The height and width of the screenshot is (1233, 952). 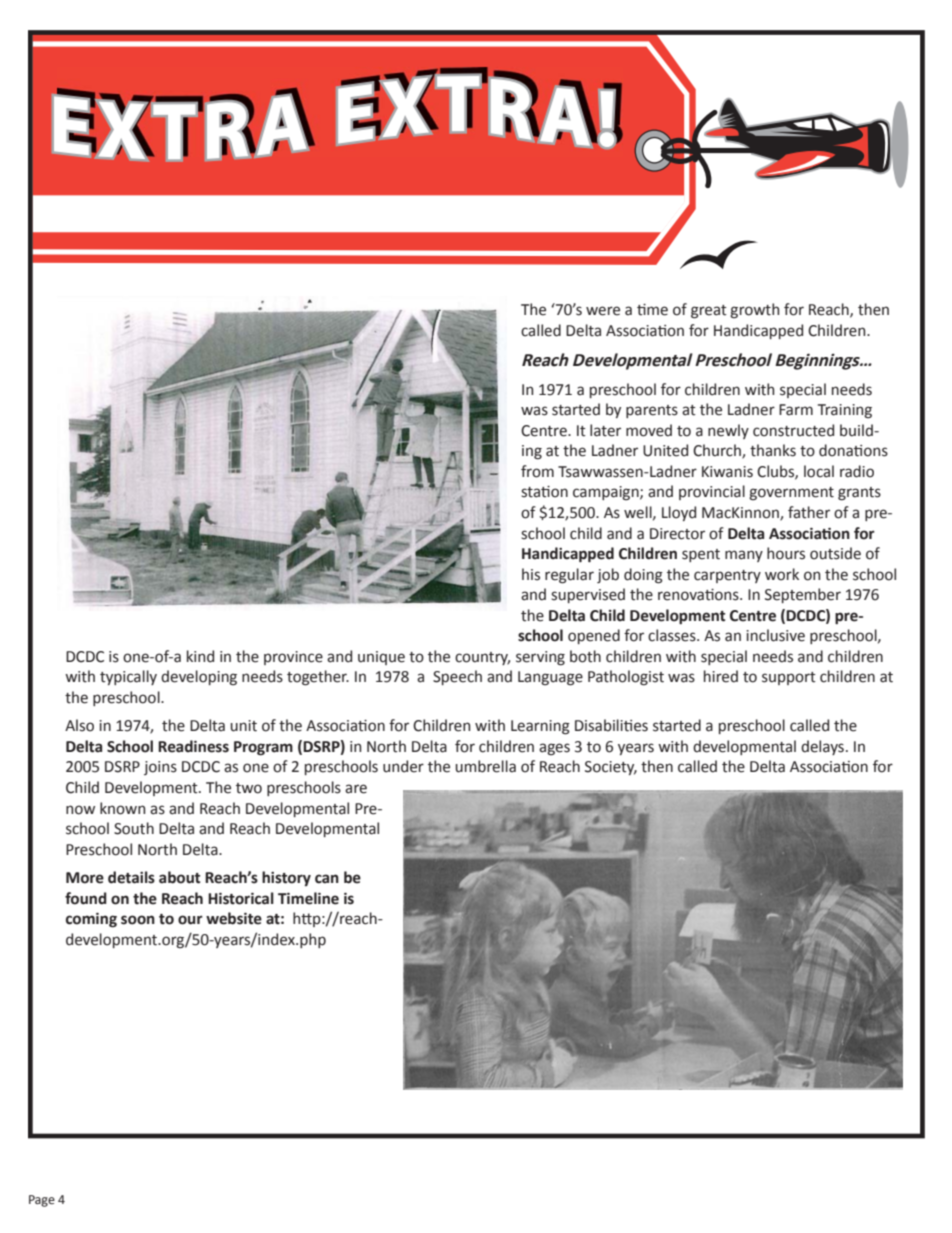 I want to click on delays, so click(x=822, y=747).
